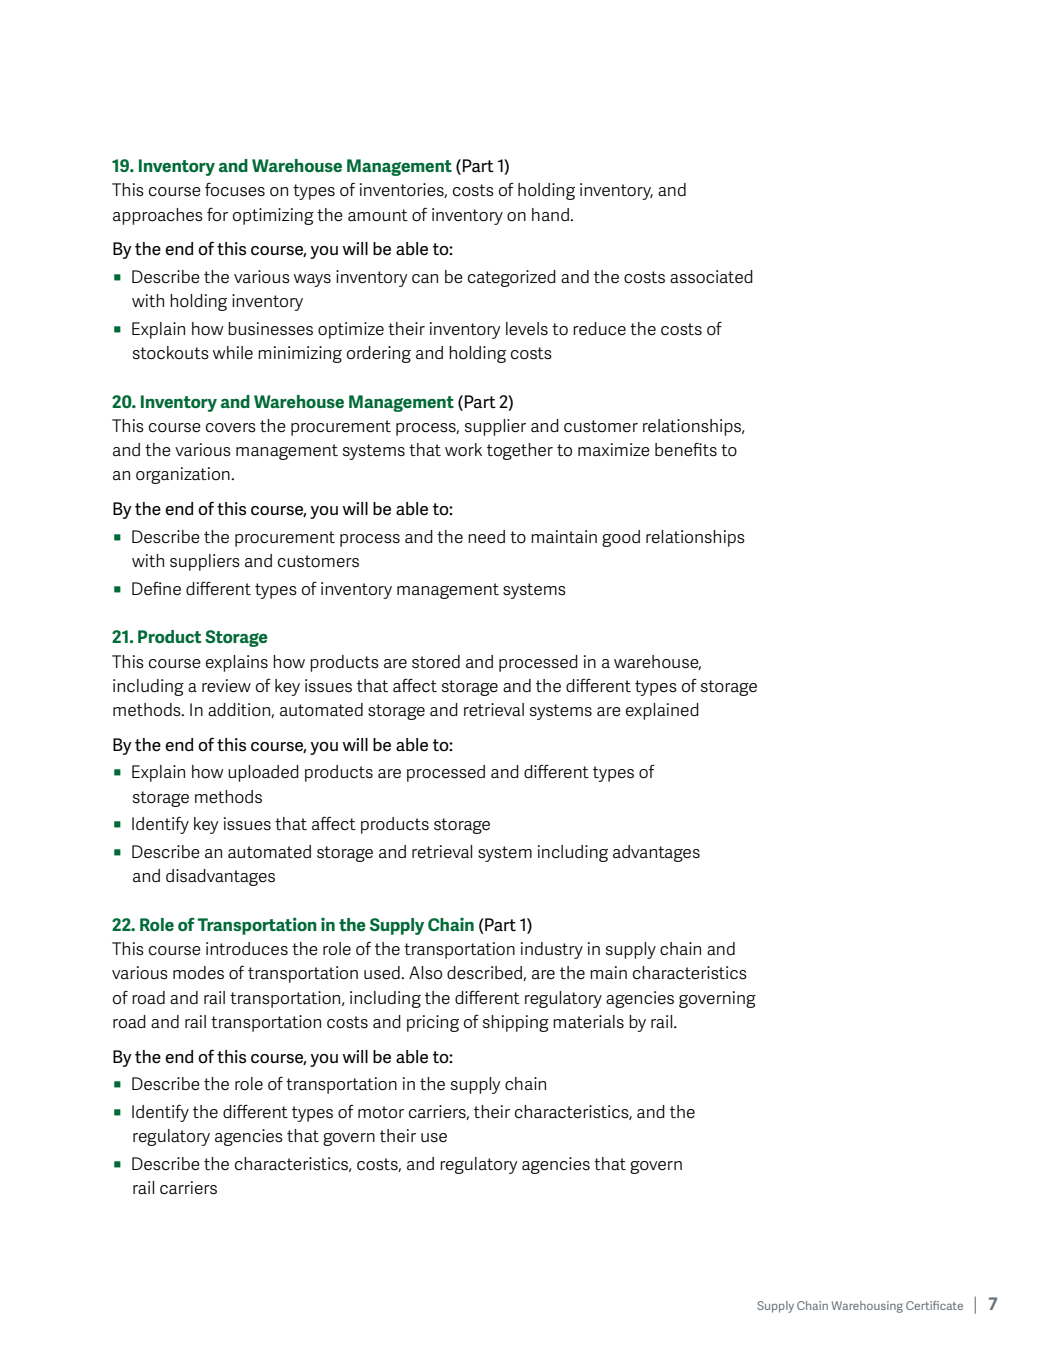 The image size is (1060, 1372). What do you see at coordinates (588, 1022) in the image?
I see `materials` at bounding box center [588, 1022].
